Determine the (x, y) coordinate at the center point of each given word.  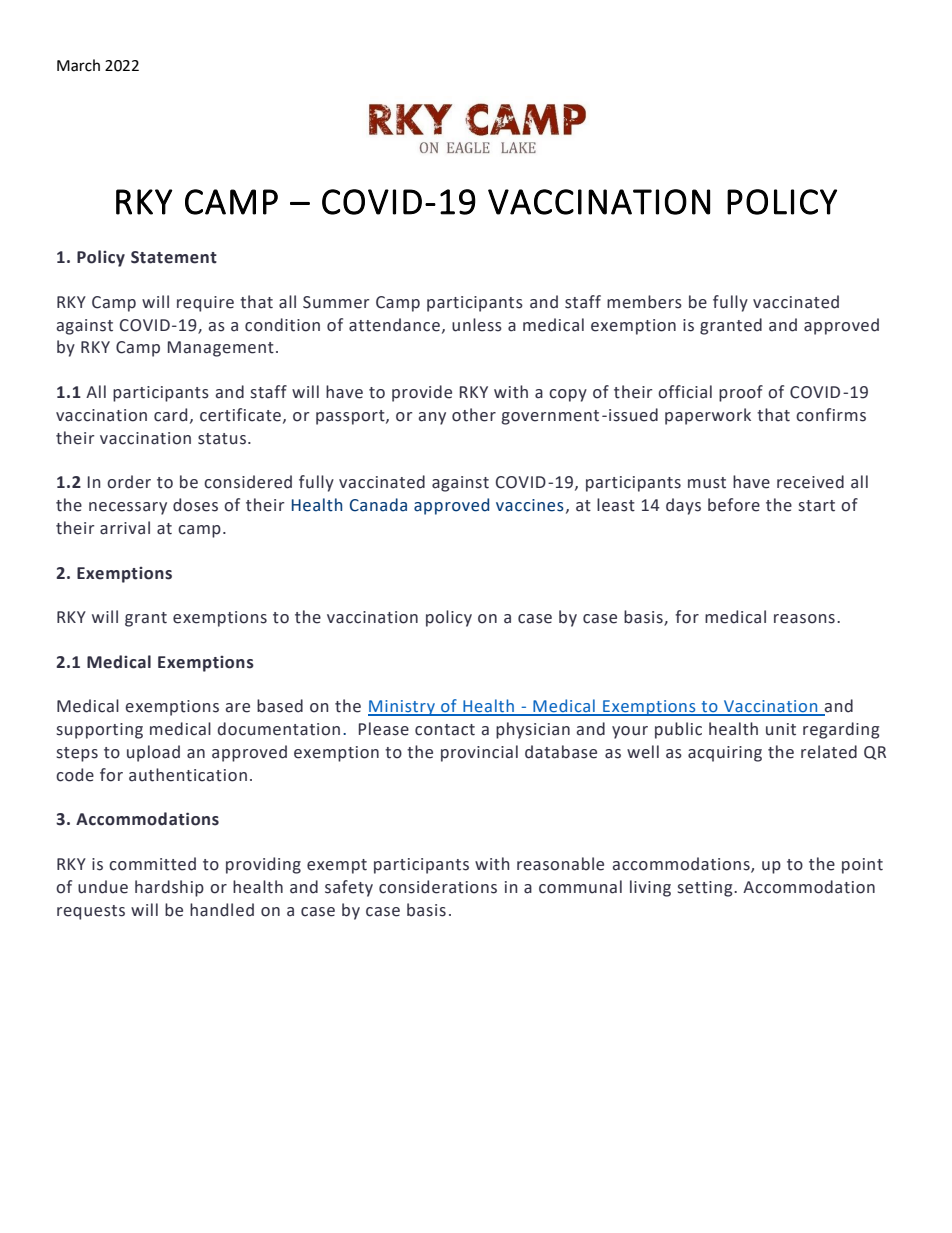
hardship (169, 888)
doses (195, 505)
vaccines (530, 505)
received (810, 482)
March (78, 65)
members (644, 302)
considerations (438, 887)
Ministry (402, 708)
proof (741, 393)
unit (781, 729)
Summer (336, 302)
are (238, 708)
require (205, 304)
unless (477, 325)
